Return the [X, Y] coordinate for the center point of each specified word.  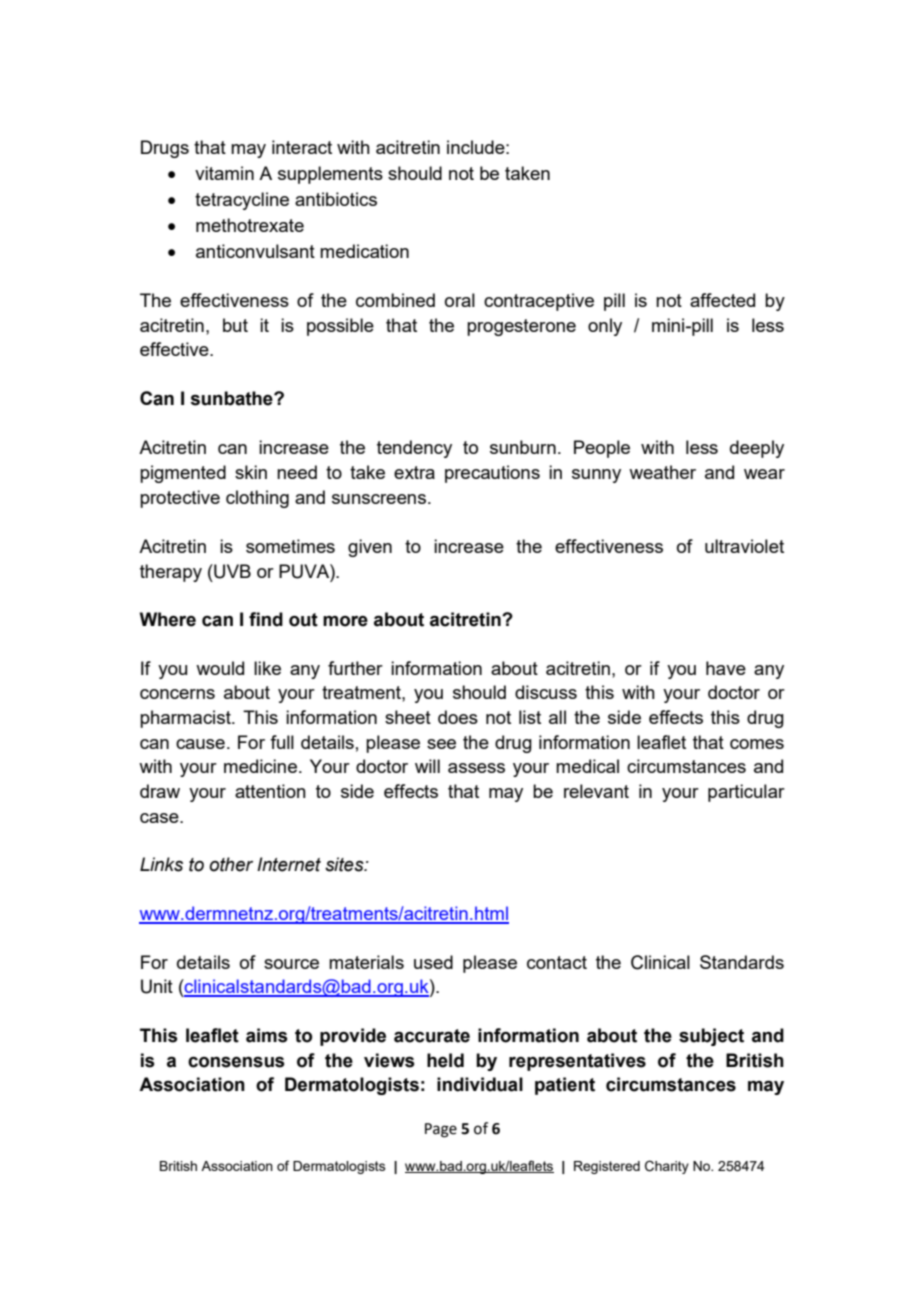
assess [476, 768]
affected [722, 300]
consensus [236, 1062]
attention [270, 791]
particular [746, 793]
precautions [492, 474]
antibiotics [336, 199]
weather [662, 472]
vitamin [224, 173]
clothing [257, 499]
